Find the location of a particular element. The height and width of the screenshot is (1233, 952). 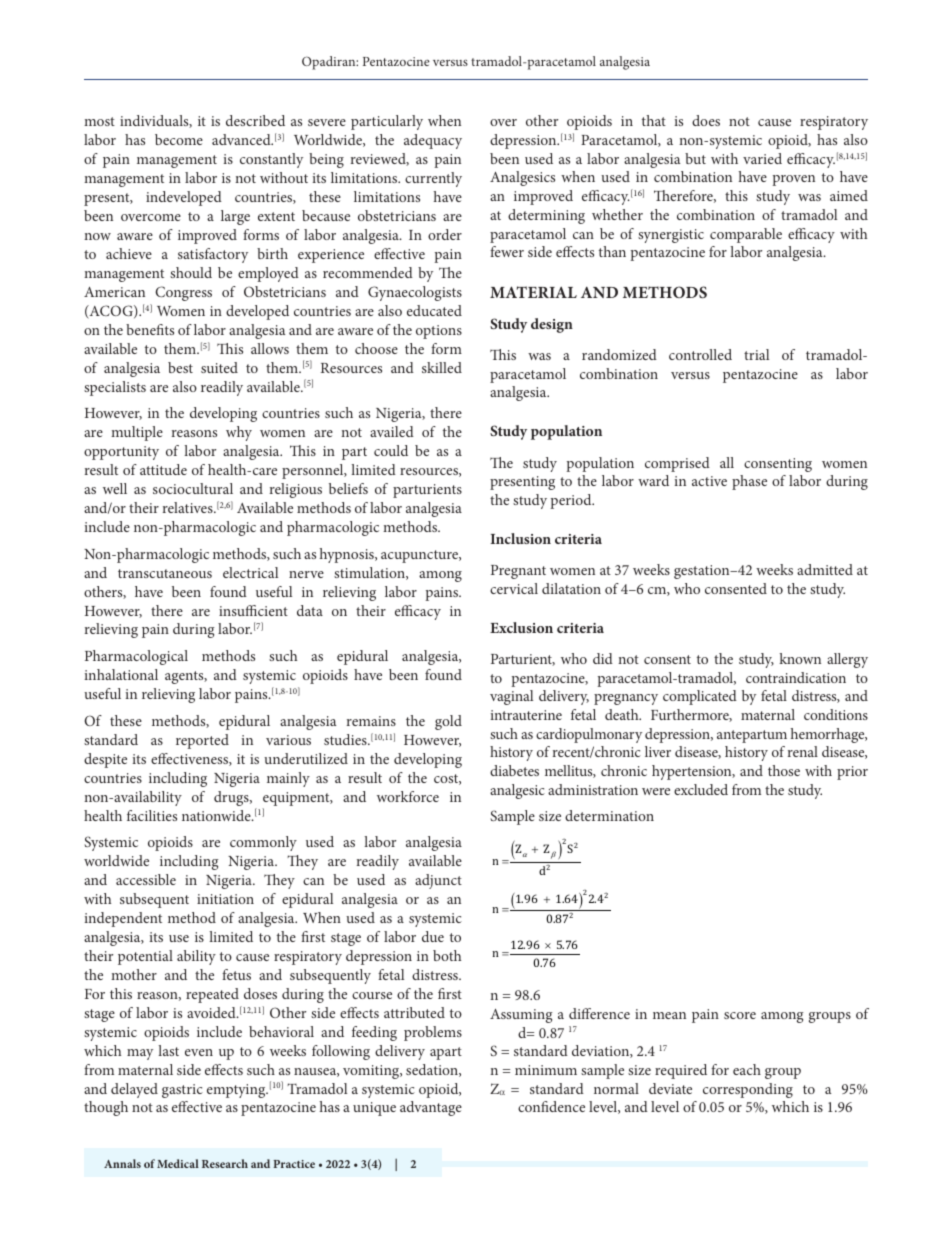

known is located at coordinates (800, 658).
